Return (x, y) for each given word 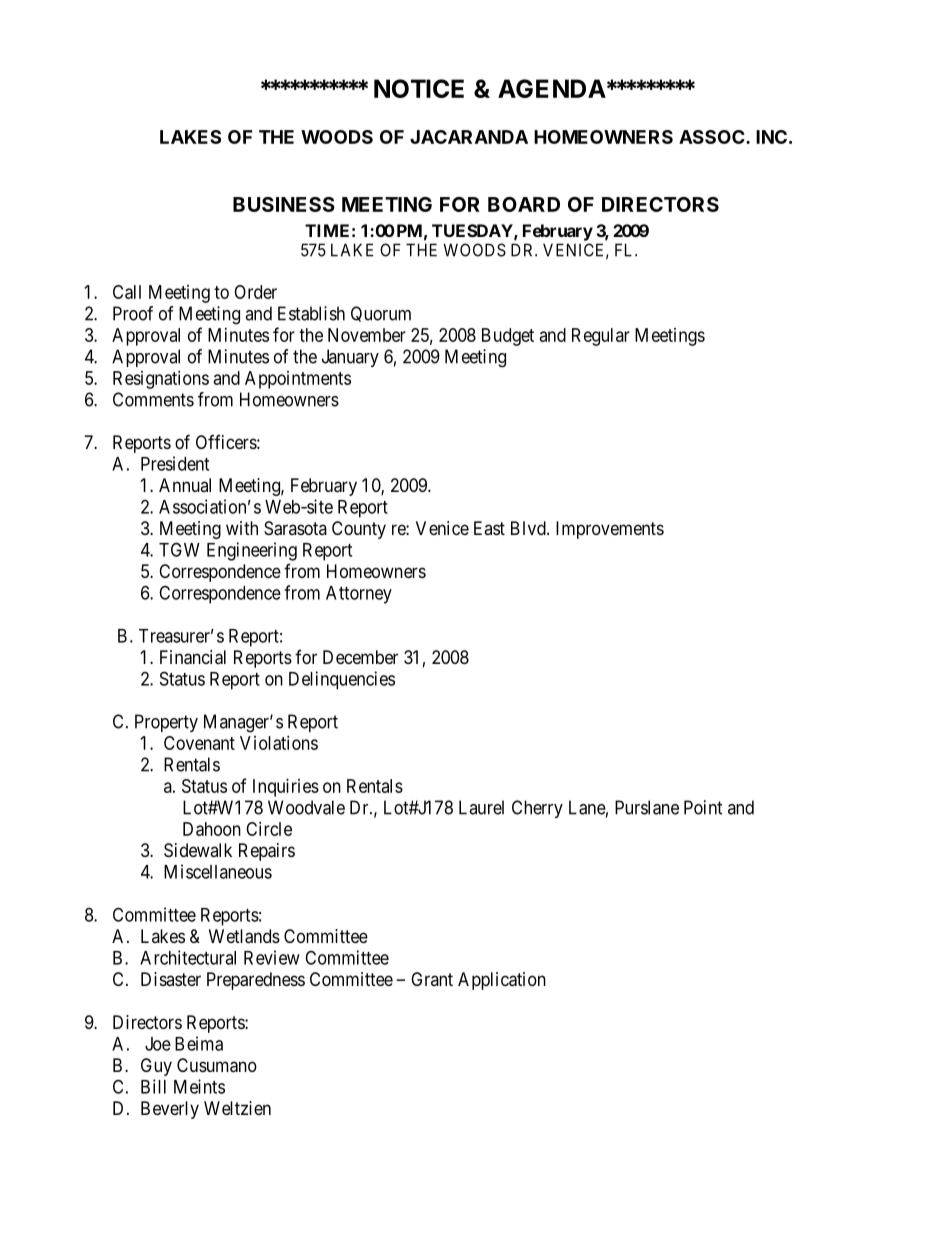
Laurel (481, 807)
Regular (601, 337)
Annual (185, 485)
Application (502, 981)
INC (771, 137)
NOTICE (419, 88)
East (489, 528)
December (360, 657)
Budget (508, 337)
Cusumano (217, 1065)
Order (255, 292)
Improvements (610, 530)
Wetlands (244, 936)
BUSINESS (284, 204)
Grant (432, 979)
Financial (193, 657)
